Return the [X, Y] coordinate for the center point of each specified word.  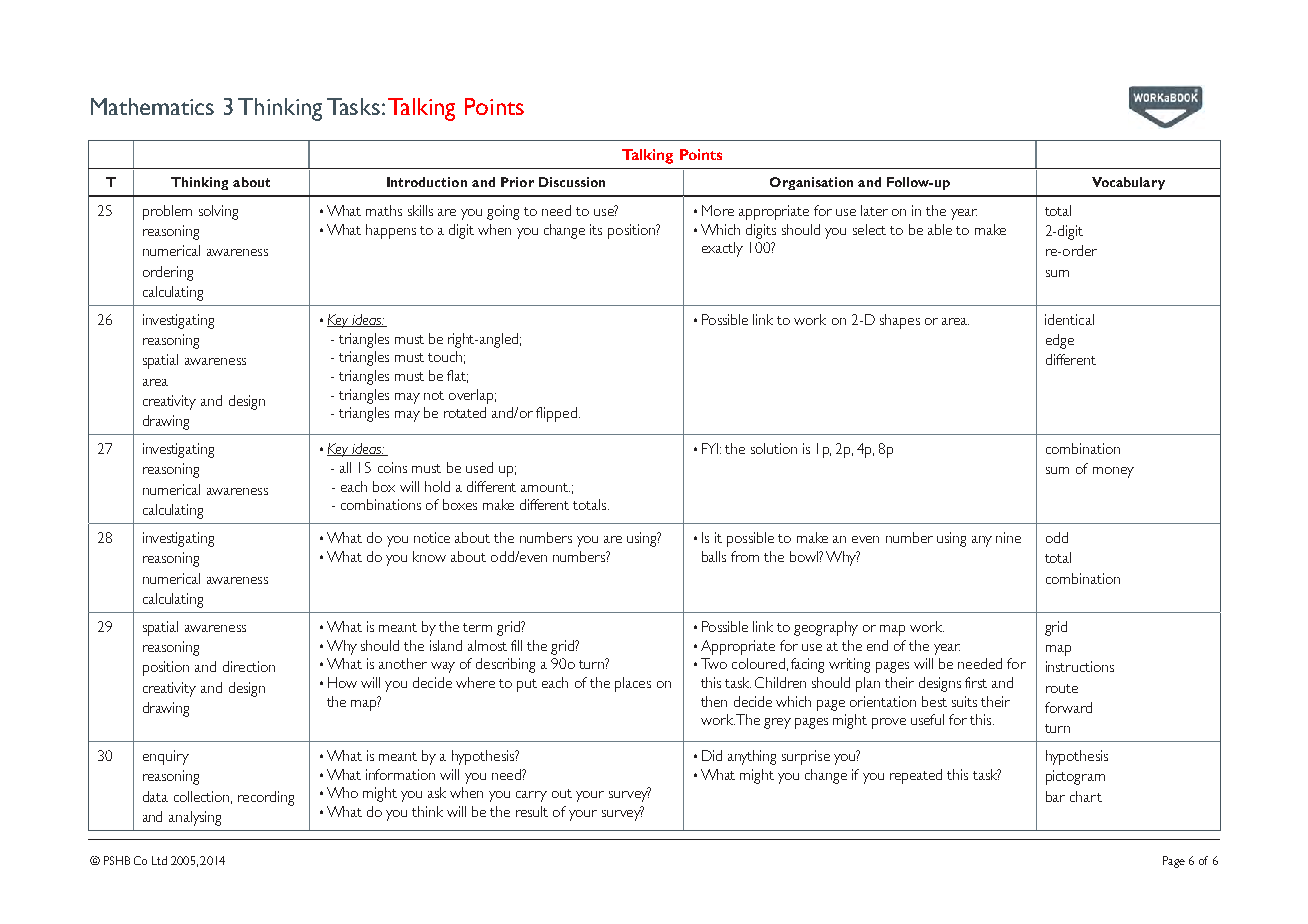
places [633, 684]
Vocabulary [1128, 183]
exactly [722, 249]
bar [1055, 796]
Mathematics [152, 106]
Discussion [572, 182]
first [976, 682]
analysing [195, 818]
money [1113, 472]
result [532, 811]
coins [392, 467]
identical [1069, 319]
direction [249, 666]
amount [545, 487]
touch [445, 356]
